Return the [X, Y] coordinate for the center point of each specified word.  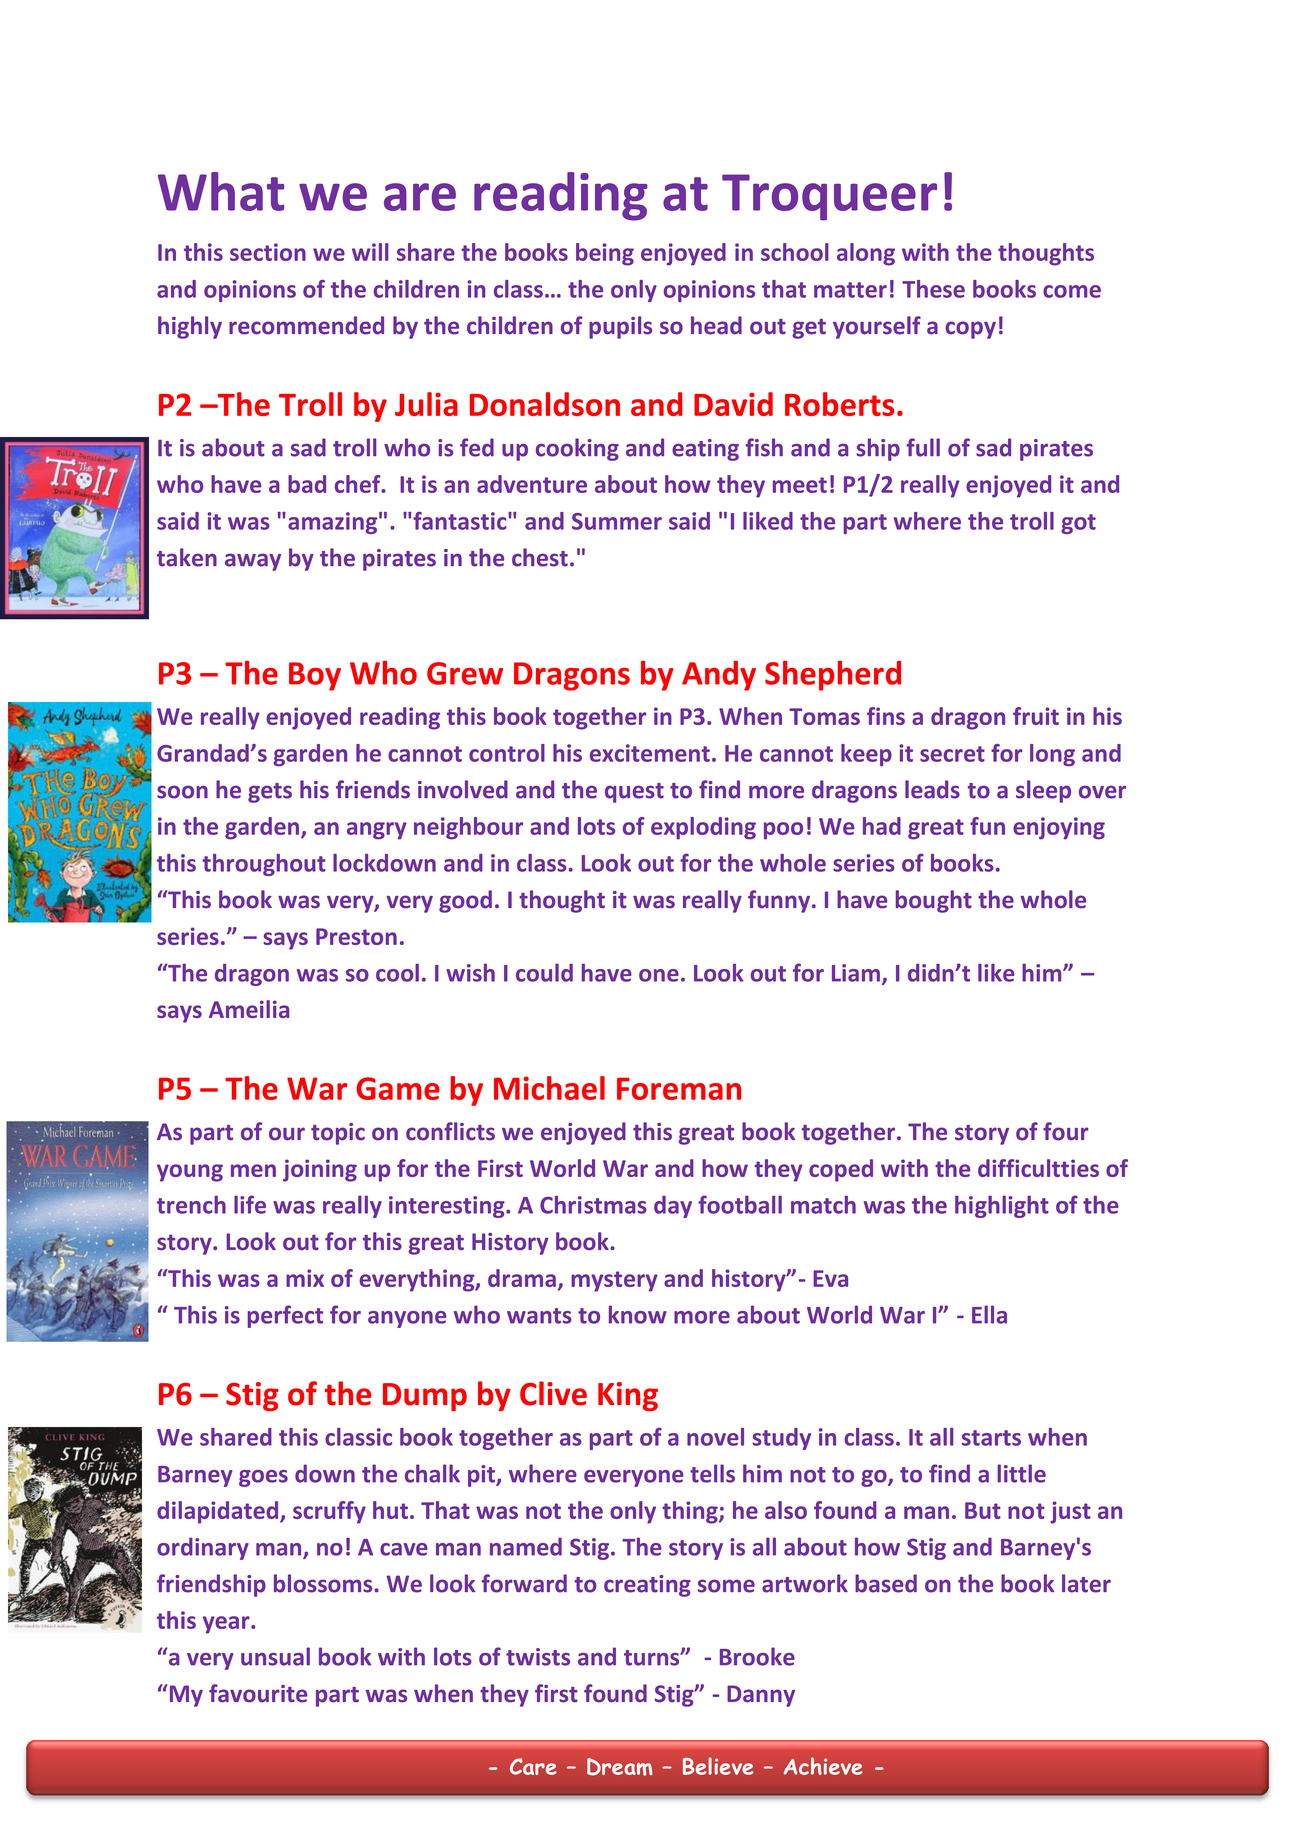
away [253, 562]
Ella [989, 1314]
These [933, 289]
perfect [285, 1316]
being [605, 254]
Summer [617, 521]
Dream [620, 1767]
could [544, 973]
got [1078, 524]
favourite [258, 1693]
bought [934, 901]
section [268, 252]
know [638, 1314]
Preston [356, 936]
